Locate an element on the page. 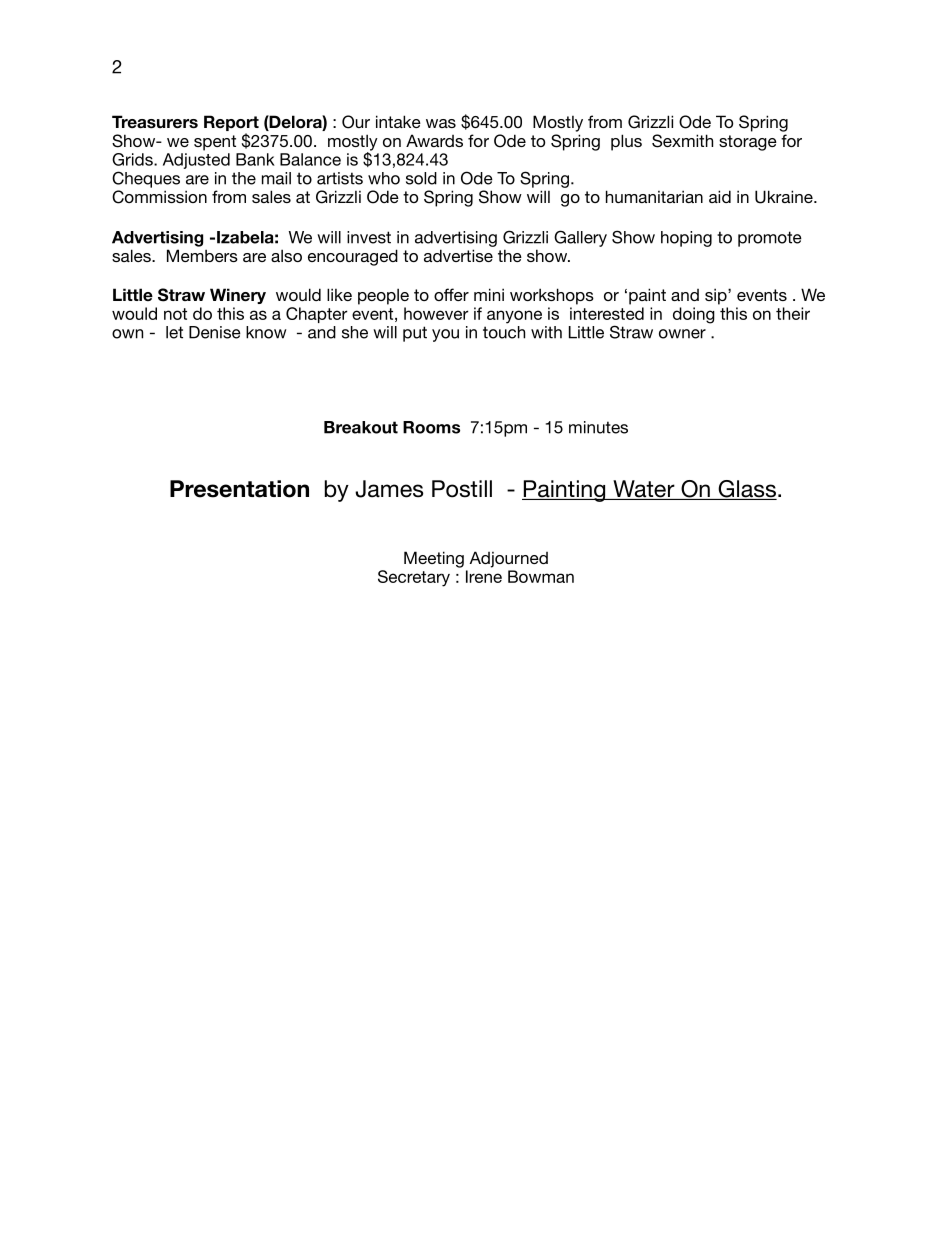  owner is located at coordinates (682, 334).
